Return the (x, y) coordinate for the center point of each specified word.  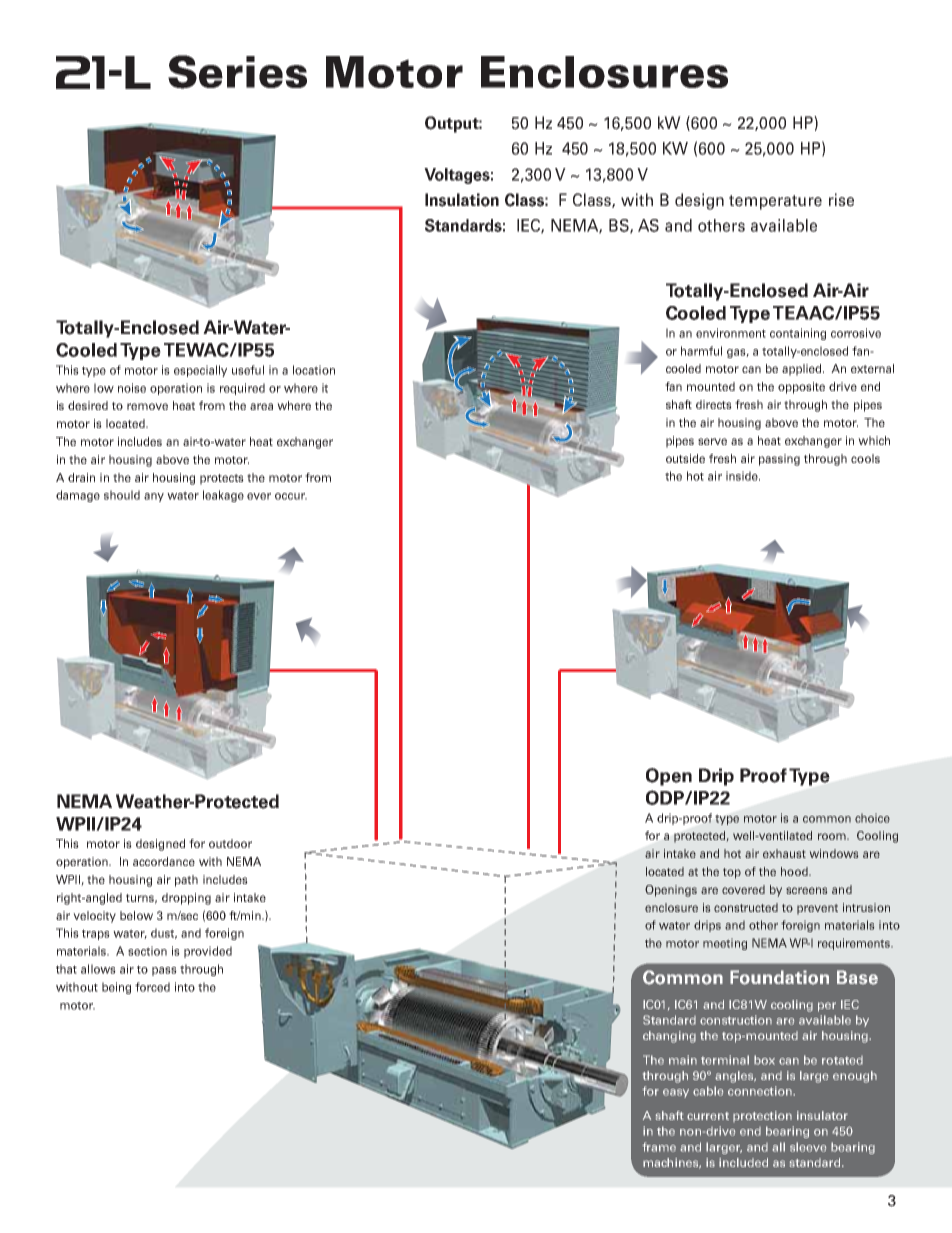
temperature (775, 202)
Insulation (462, 200)
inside (743, 476)
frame (659, 1147)
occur (291, 496)
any (154, 497)
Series (237, 72)
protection (762, 1116)
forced (152, 987)
